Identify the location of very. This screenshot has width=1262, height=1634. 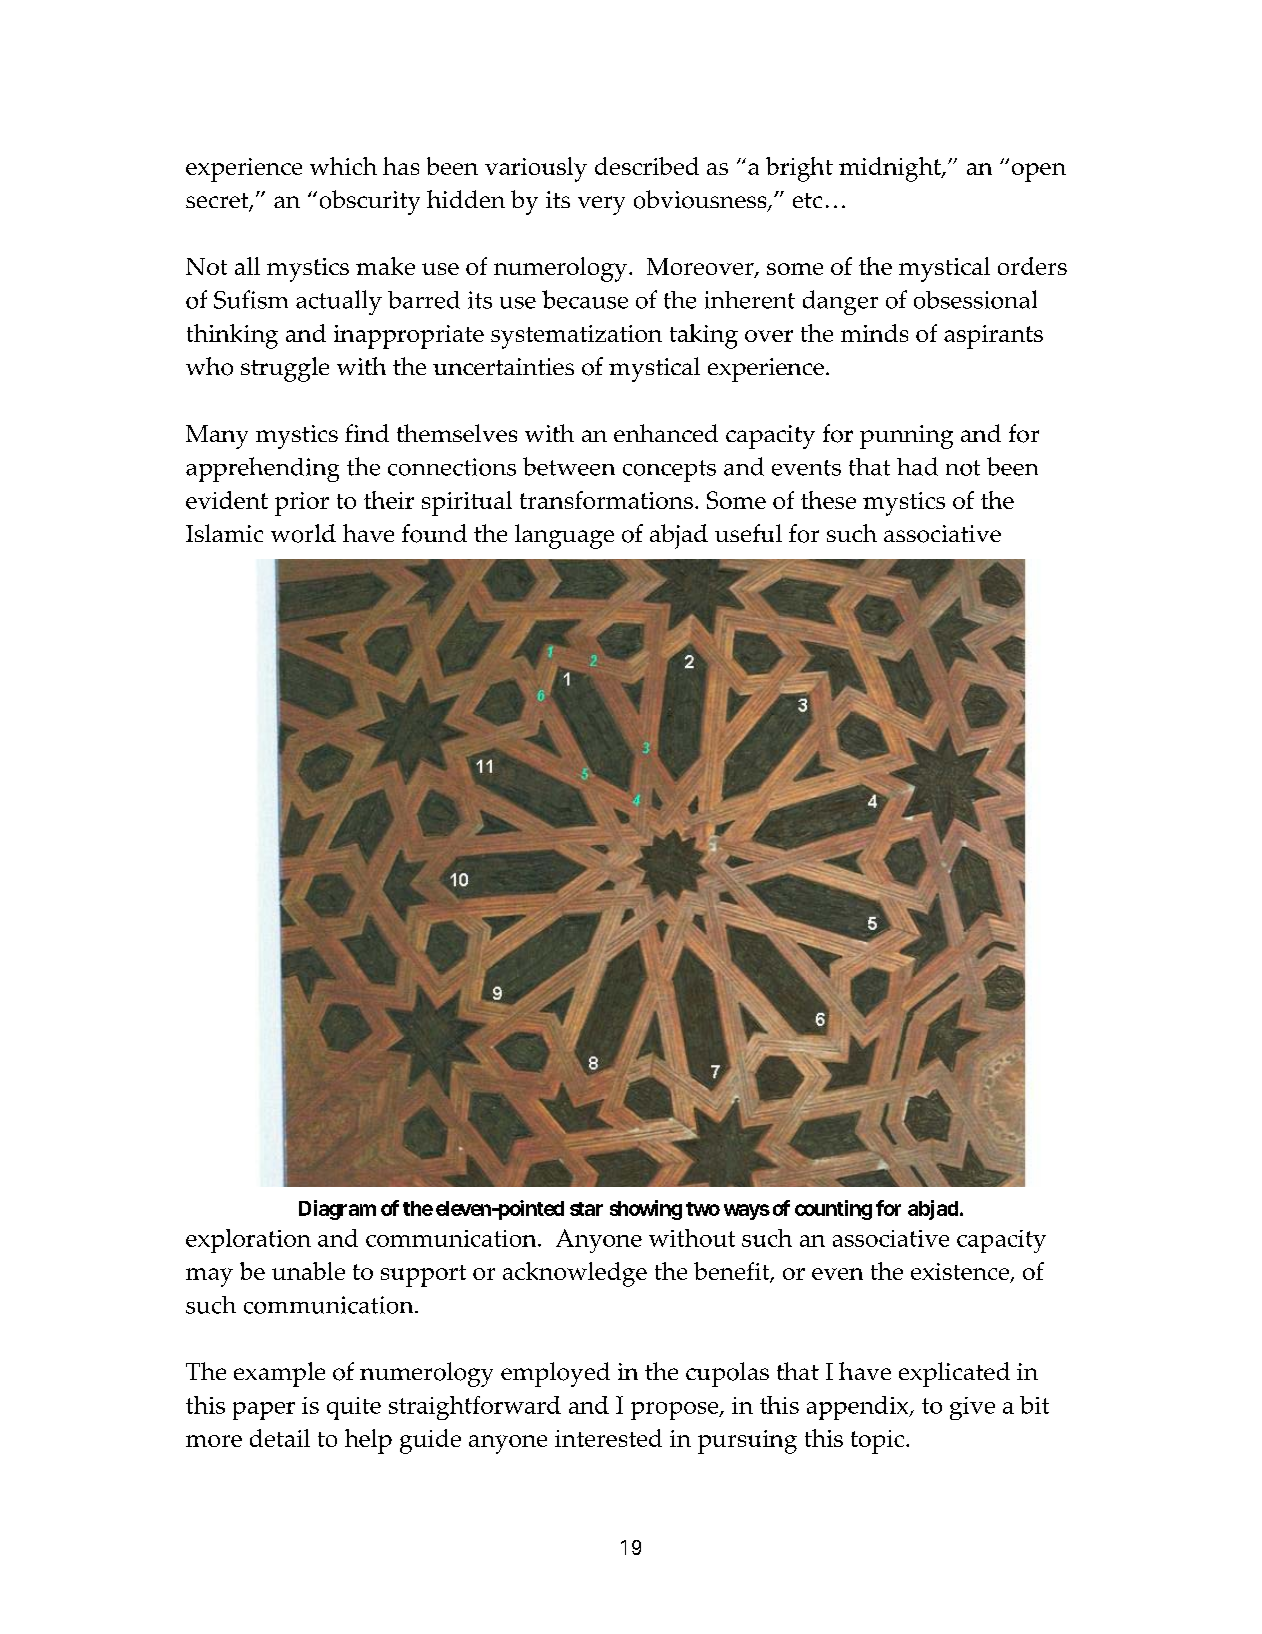
(601, 205).
